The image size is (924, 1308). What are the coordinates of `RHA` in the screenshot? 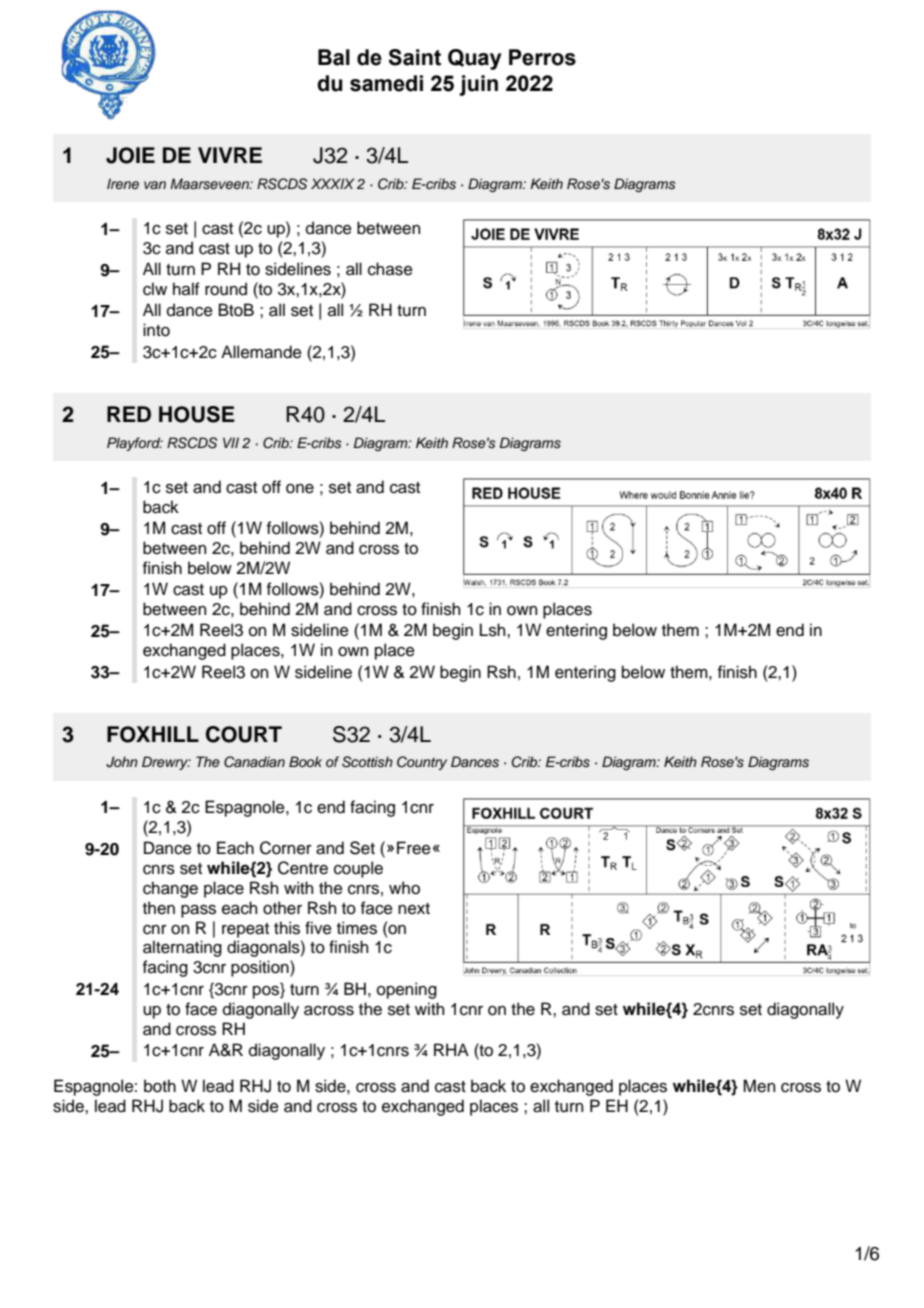 It's located at (451, 1049).
